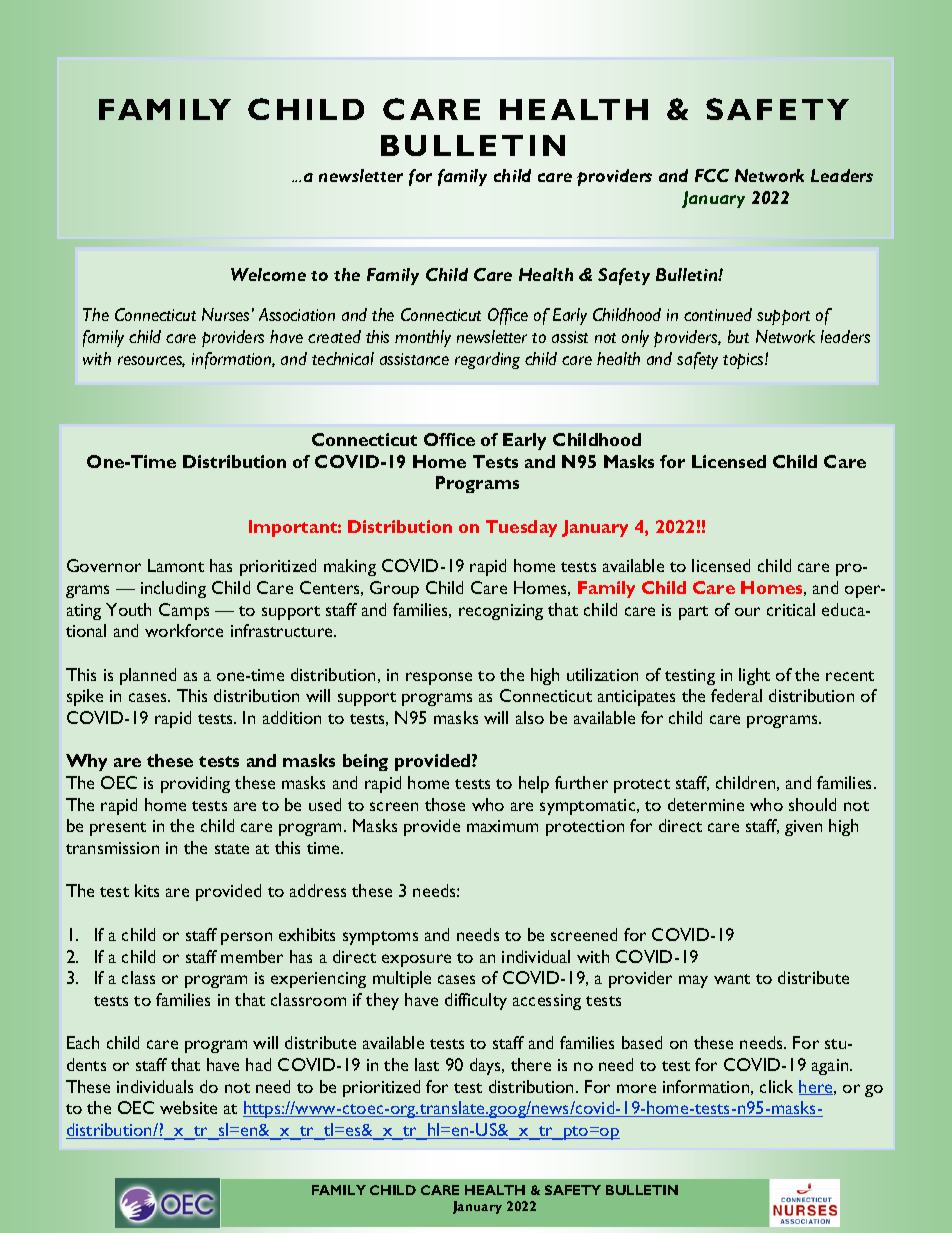 This screenshot has width=952, height=1233. What do you see at coordinates (445, 804) in the screenshot?
I see `those` at bounding box center [445, 804].
